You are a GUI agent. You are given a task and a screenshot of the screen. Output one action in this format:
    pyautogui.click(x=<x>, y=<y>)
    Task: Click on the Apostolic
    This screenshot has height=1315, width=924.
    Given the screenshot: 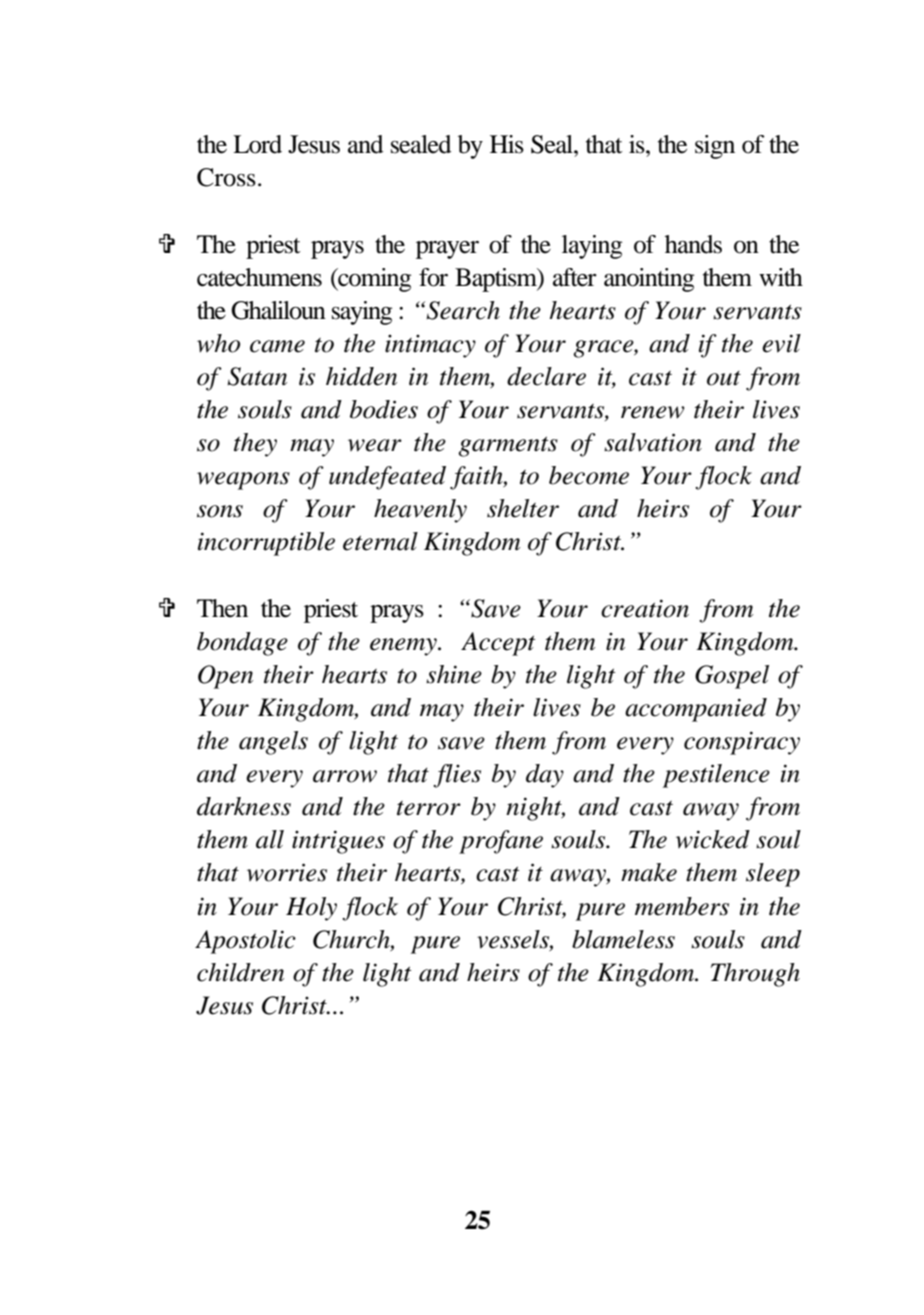 What is the action you would take?
    pyautogui.click(x=245, y=942)
